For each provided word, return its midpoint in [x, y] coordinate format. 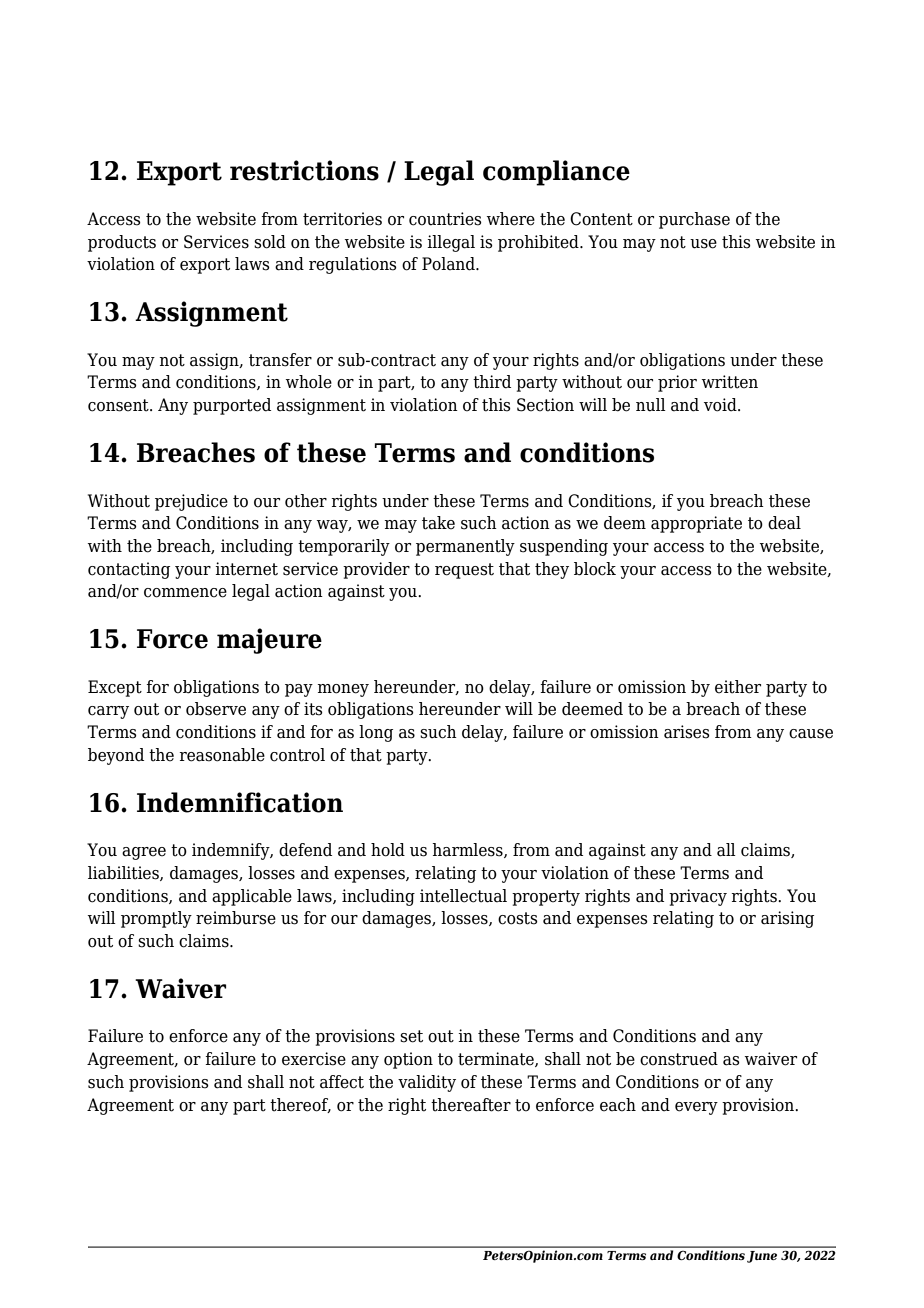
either [738, 687]
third [492, 382]
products [122, 243]
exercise [314, 1059]
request [464, 571]
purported [232, 406]
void [721, 405]
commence [185, 593]
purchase [694, 220]
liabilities [124, 873]
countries [445, 219]
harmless [468, 850]
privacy [698, 897]
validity [427, 1083]
